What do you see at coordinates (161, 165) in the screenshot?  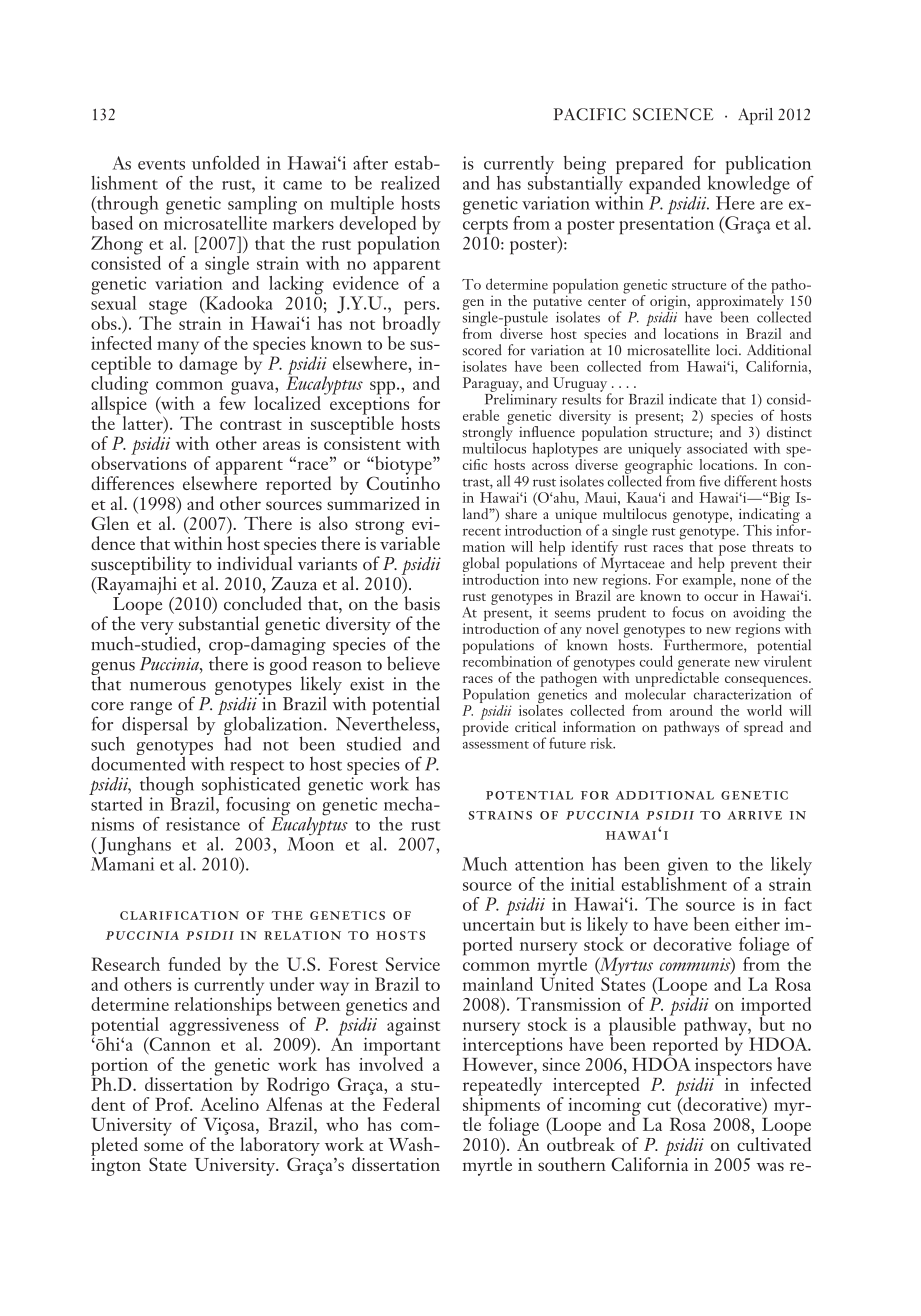 I see `events` at bounding box center [161, 165].
